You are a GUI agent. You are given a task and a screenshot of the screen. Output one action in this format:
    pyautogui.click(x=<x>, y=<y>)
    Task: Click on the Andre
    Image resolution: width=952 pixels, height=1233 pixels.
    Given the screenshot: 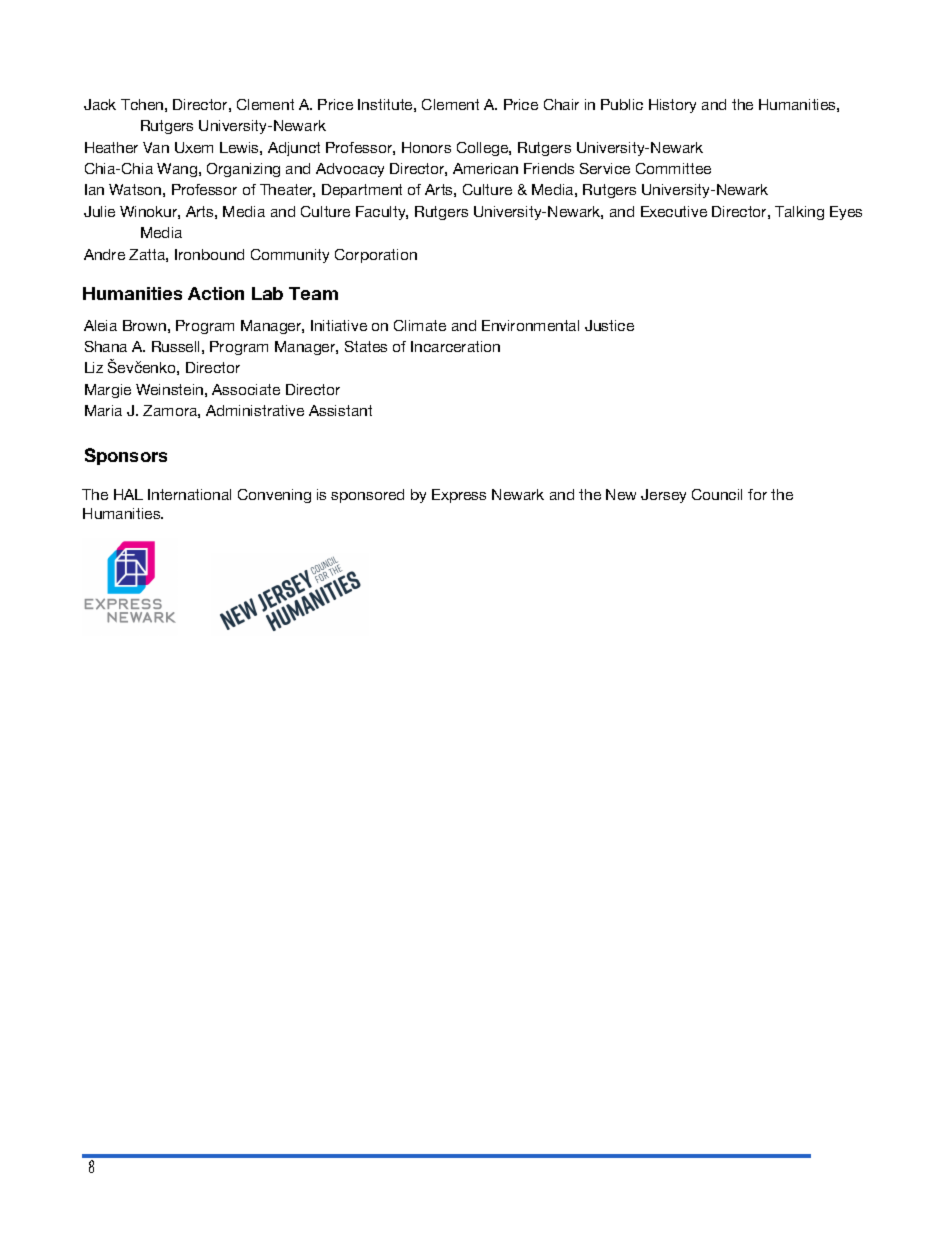 What is the action you would take?
    pyautogui.click(x=104, y=254)
